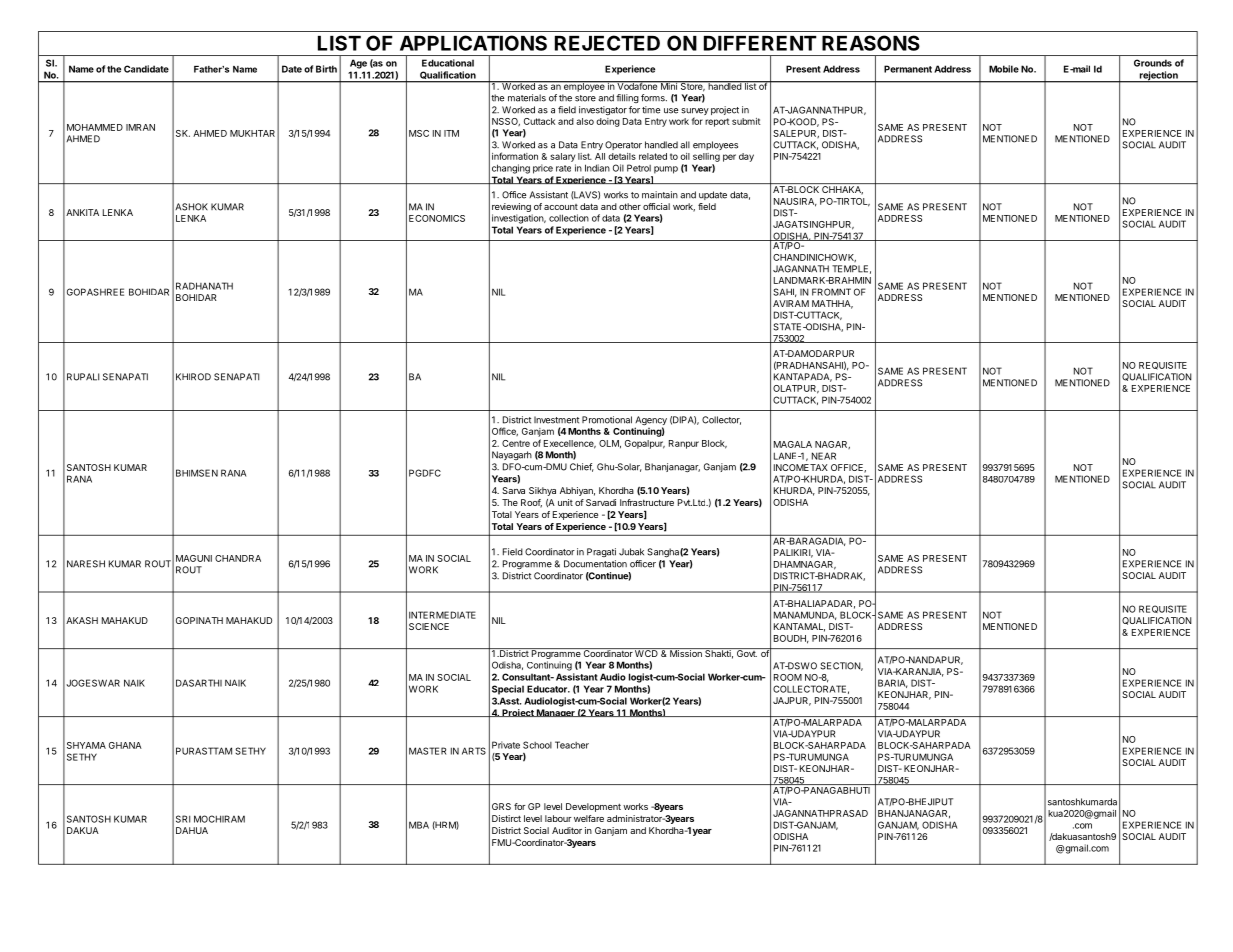 This page has height=952, width=1233. I want to click on ROOM, so click(788, 677).
